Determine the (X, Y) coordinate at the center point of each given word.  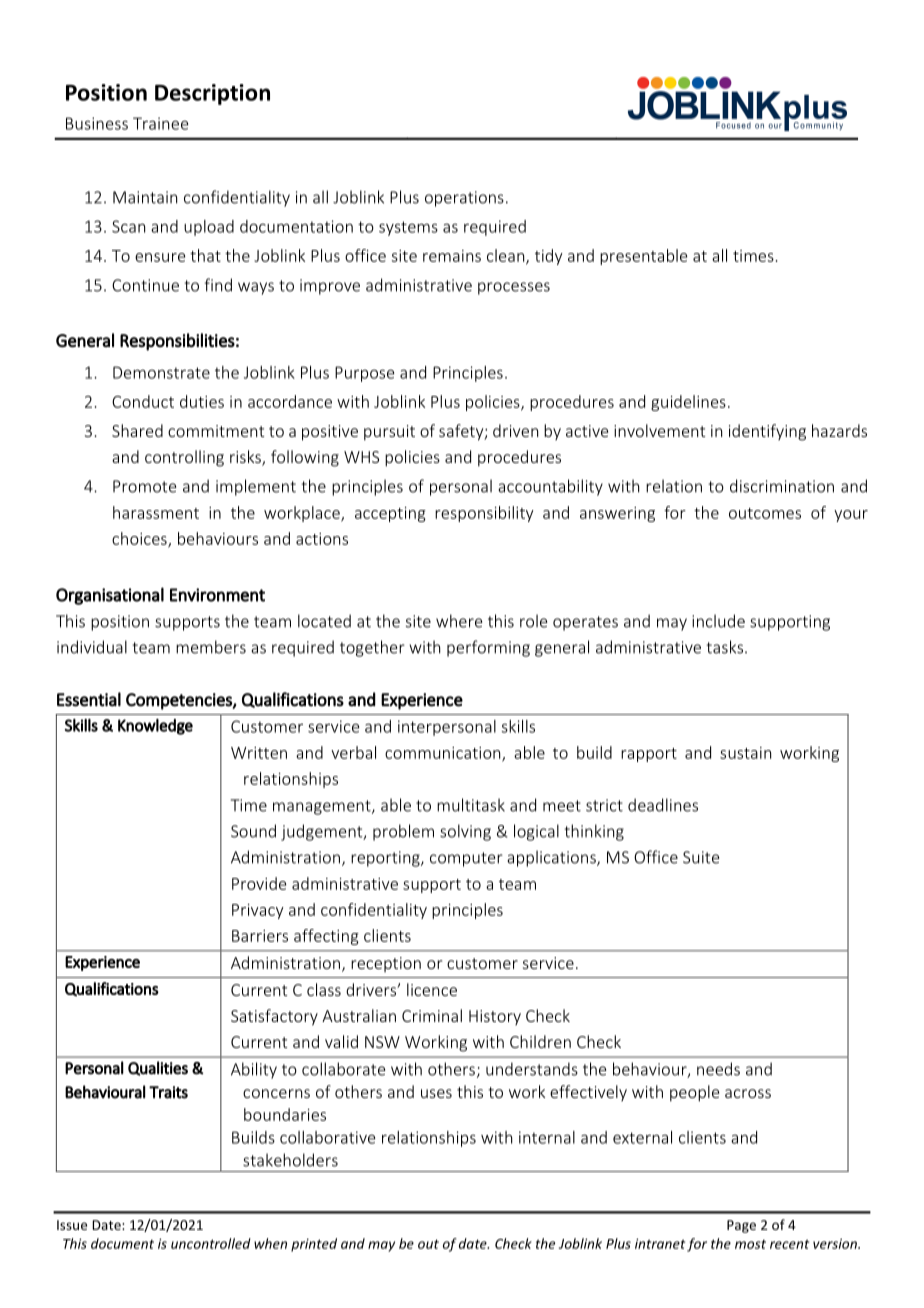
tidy (549, 257)
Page (741, 1226)
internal (547, 1137)
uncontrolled (211, 1243)
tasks (725, 647)
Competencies (180, 701)
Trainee (161, 123)
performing (488, 648)
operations (464, 199)
